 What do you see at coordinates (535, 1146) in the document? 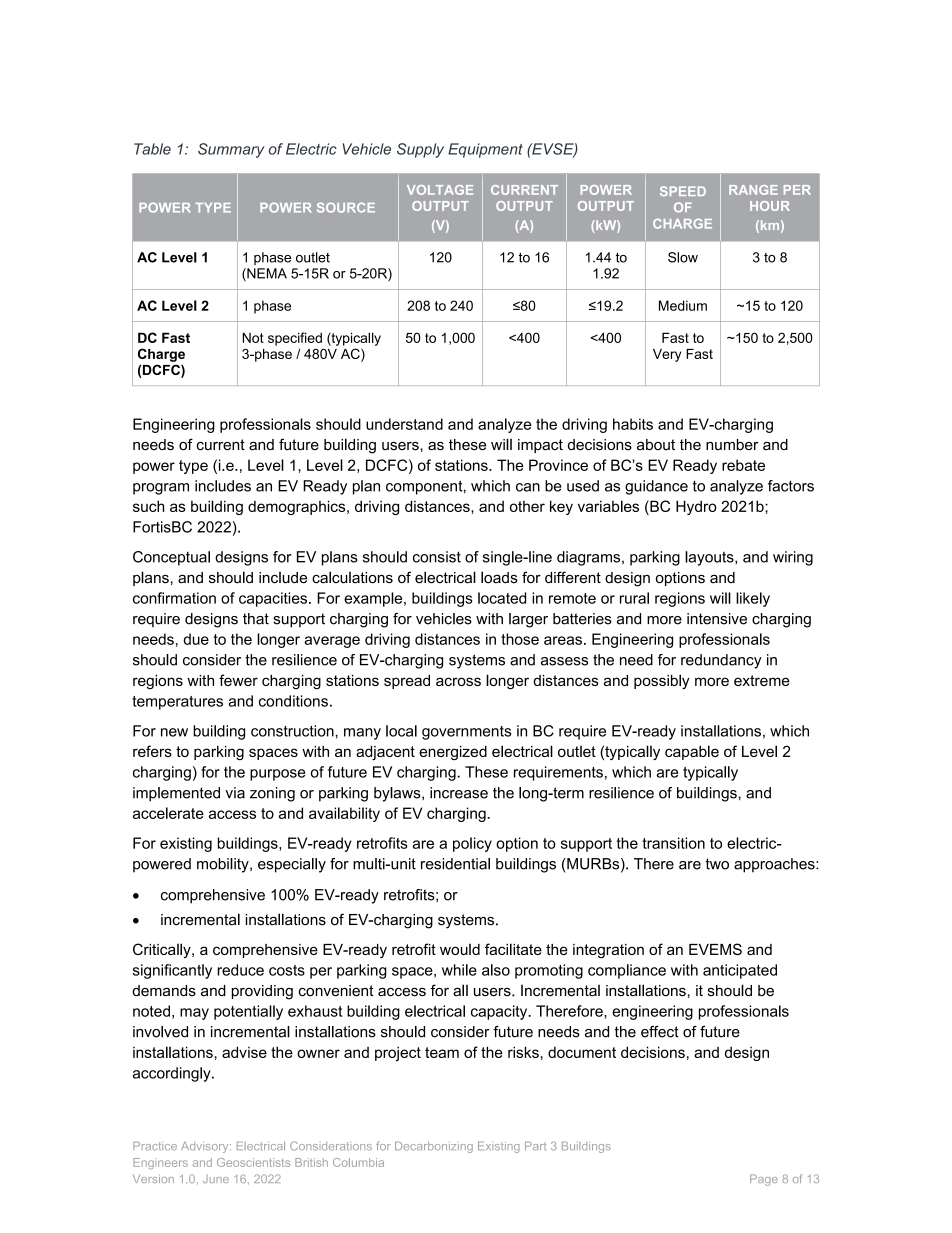
I see `Part` at bounding box center [535, 1146].
